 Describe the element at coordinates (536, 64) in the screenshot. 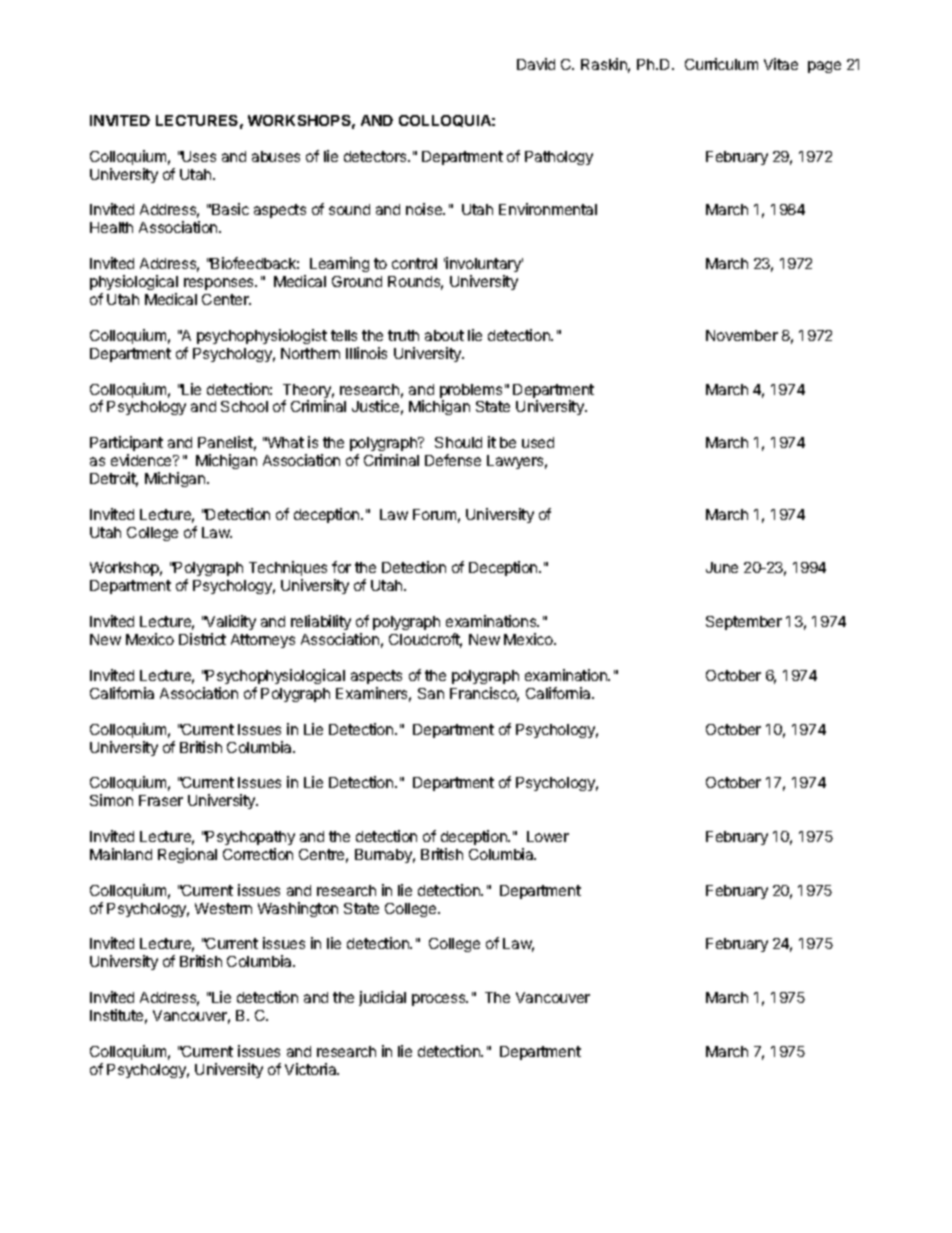

I see `David` at that location.
